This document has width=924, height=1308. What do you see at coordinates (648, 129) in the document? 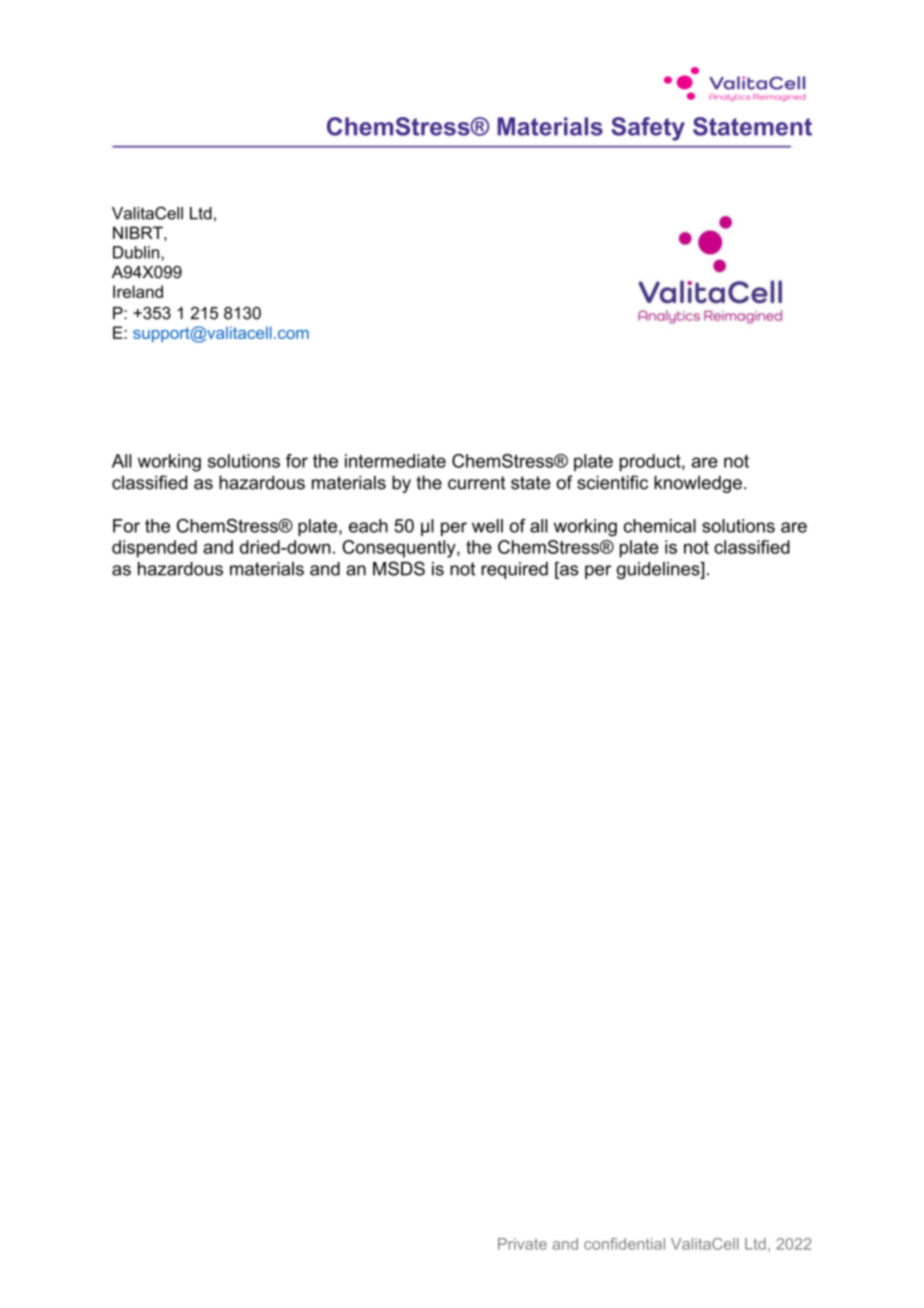
I see `Safety` at bounding box center [648, 129].
